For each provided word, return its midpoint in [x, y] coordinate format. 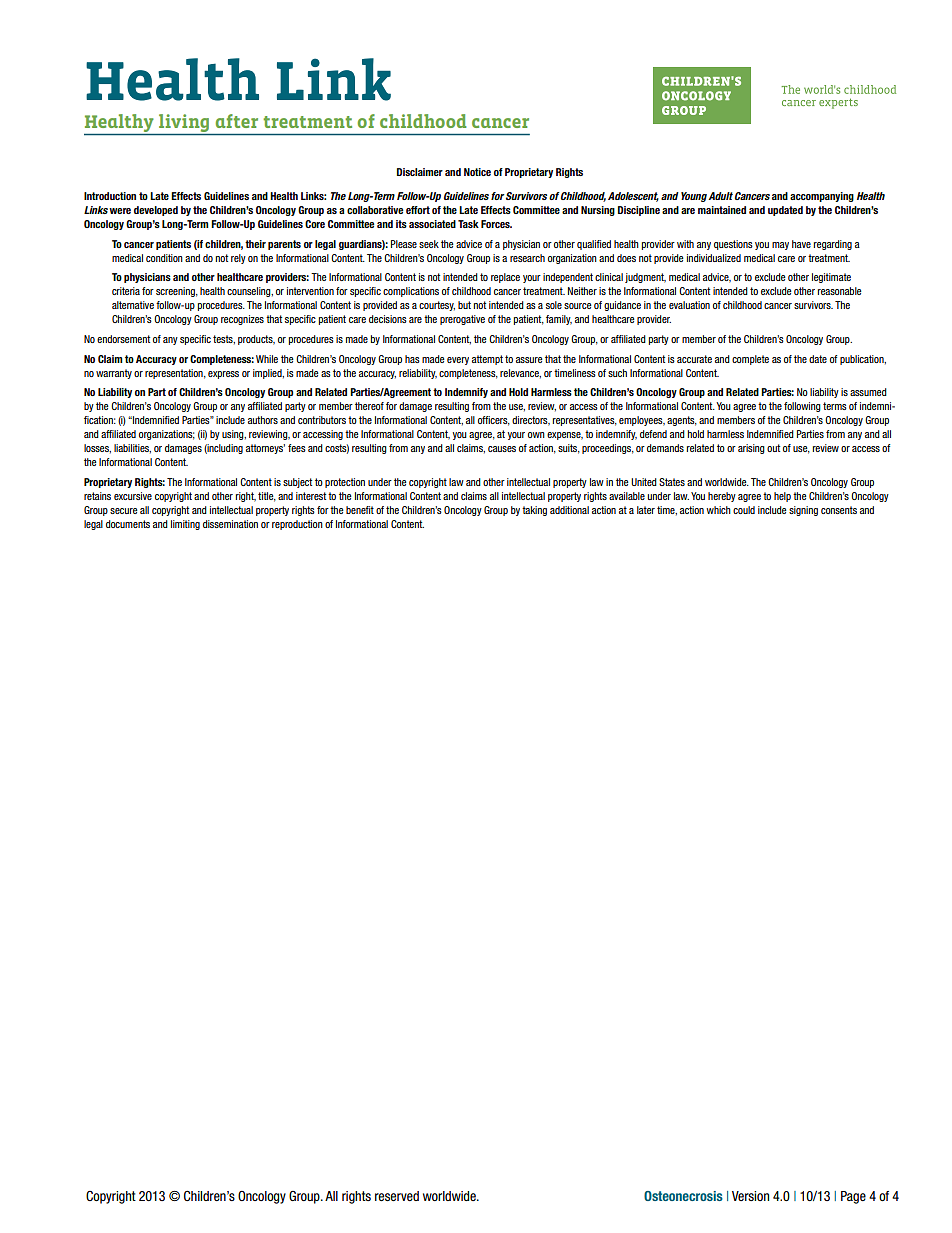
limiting [185, 525]
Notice [477, 172]
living [184, 123]
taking [534, 511]
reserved [397, 1196]
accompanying [822, 197]
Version [750, 1196]
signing [803, 511]
